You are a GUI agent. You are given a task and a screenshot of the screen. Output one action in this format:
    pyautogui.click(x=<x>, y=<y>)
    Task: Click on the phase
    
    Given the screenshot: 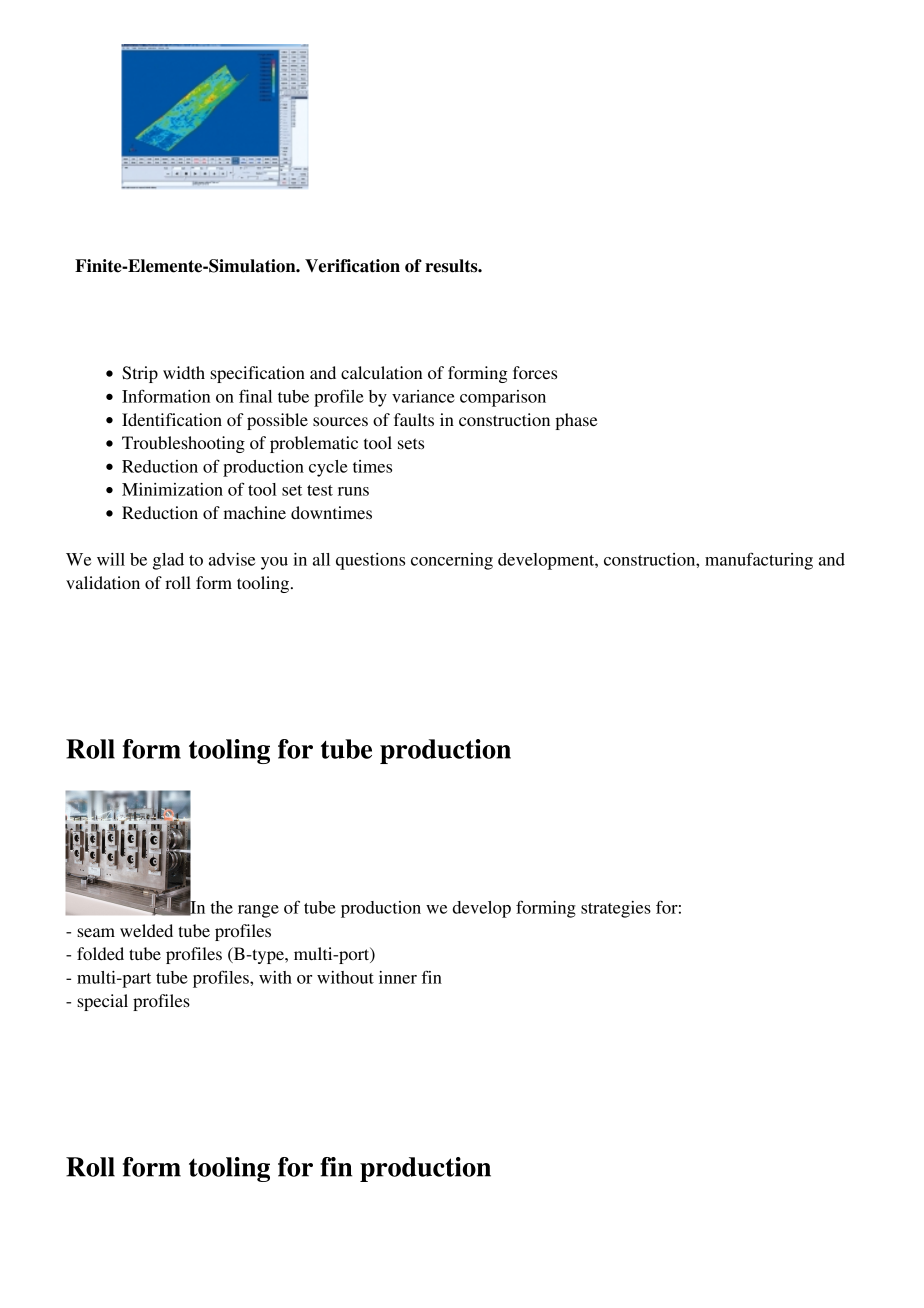 What is the action you would take?
    pyautogui.click(x=576, y=421)
